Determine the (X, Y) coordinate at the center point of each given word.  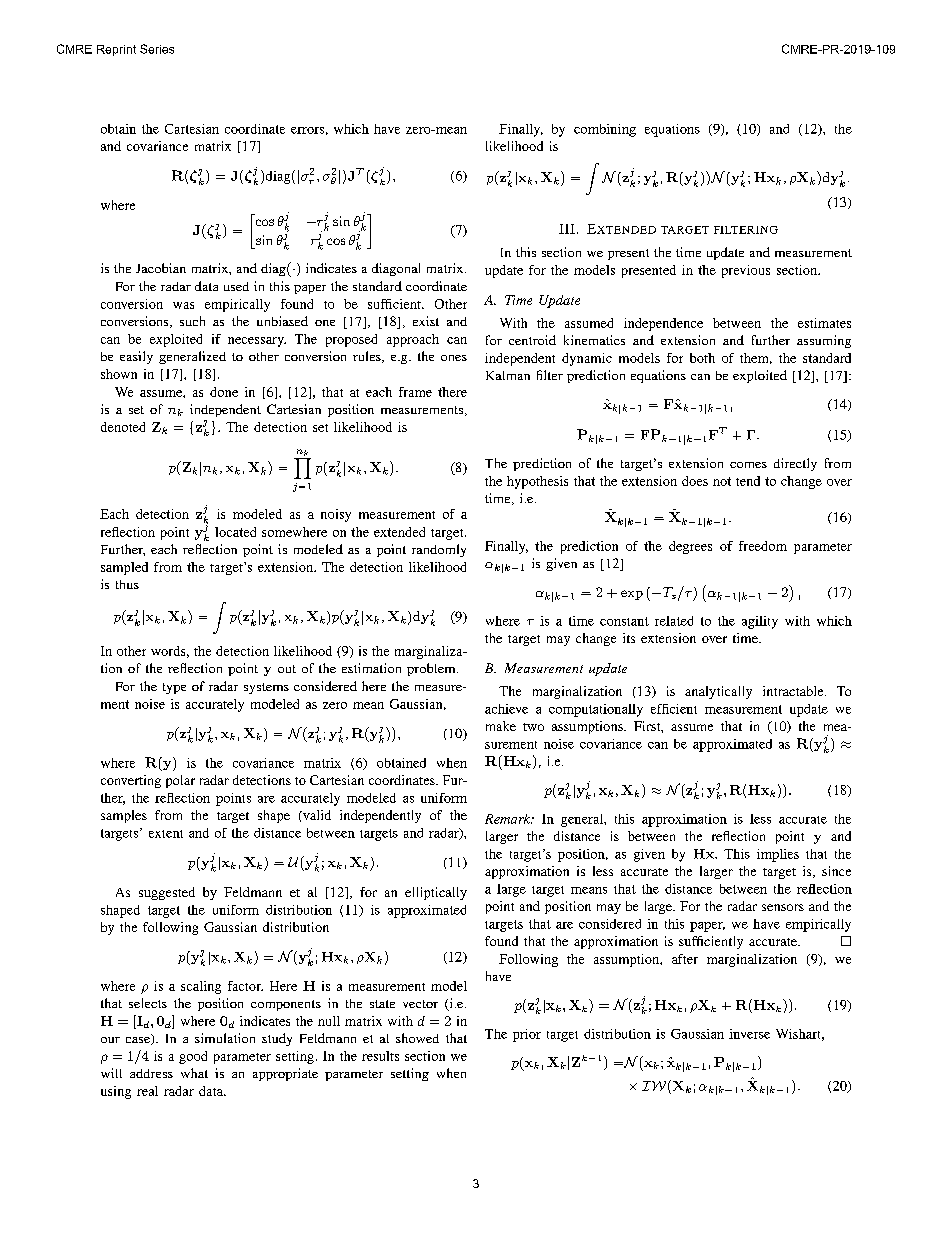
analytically (718, 692)
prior (527, 1035)
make (501, 726)
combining (605, 130)
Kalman (508, 375)
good (193, 1057)
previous (746, 271)
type (174, 688)
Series (157, 49)
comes (748, 465)
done (224, 392)
